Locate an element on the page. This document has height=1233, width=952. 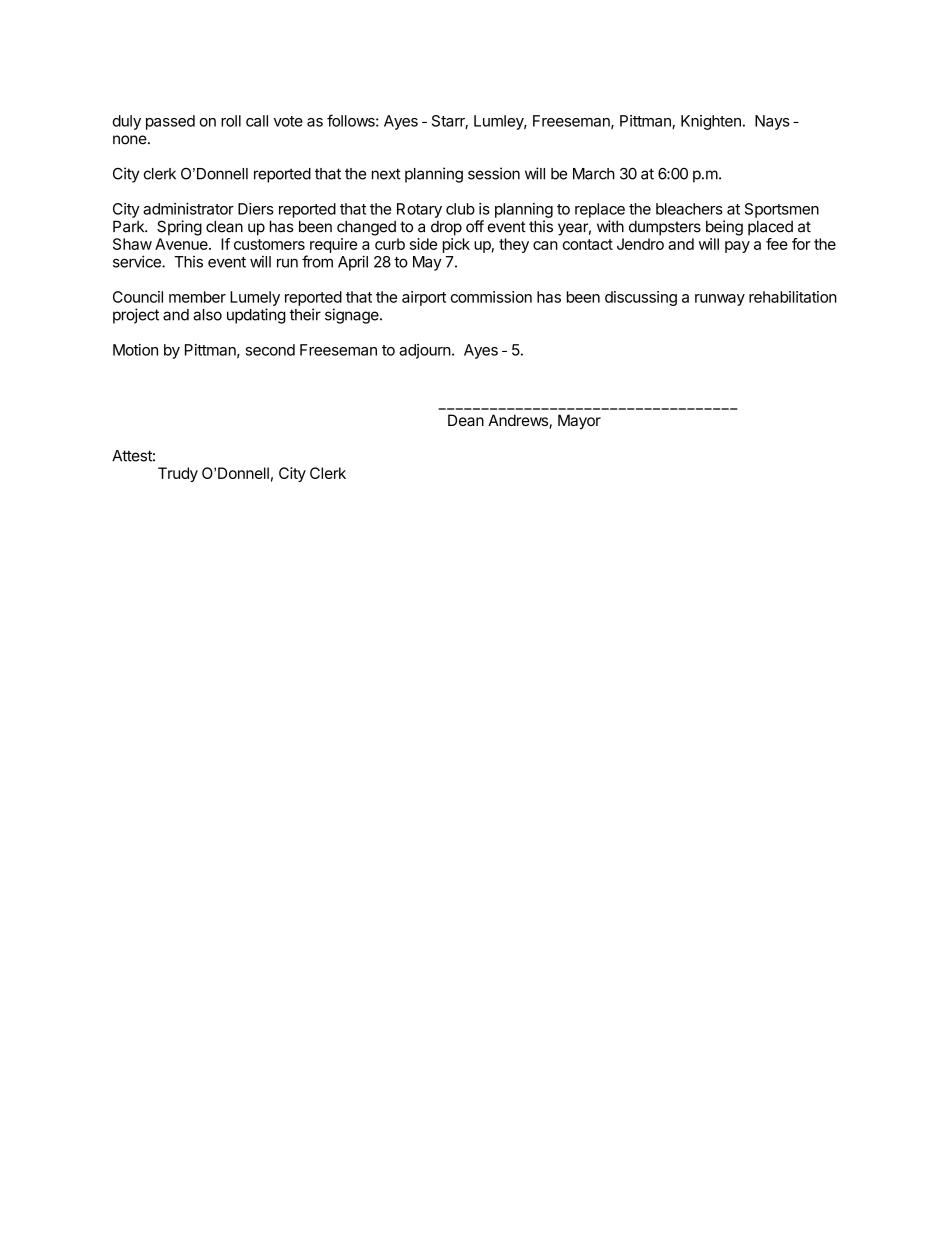
Dean is located at coordinates (466, 420).
